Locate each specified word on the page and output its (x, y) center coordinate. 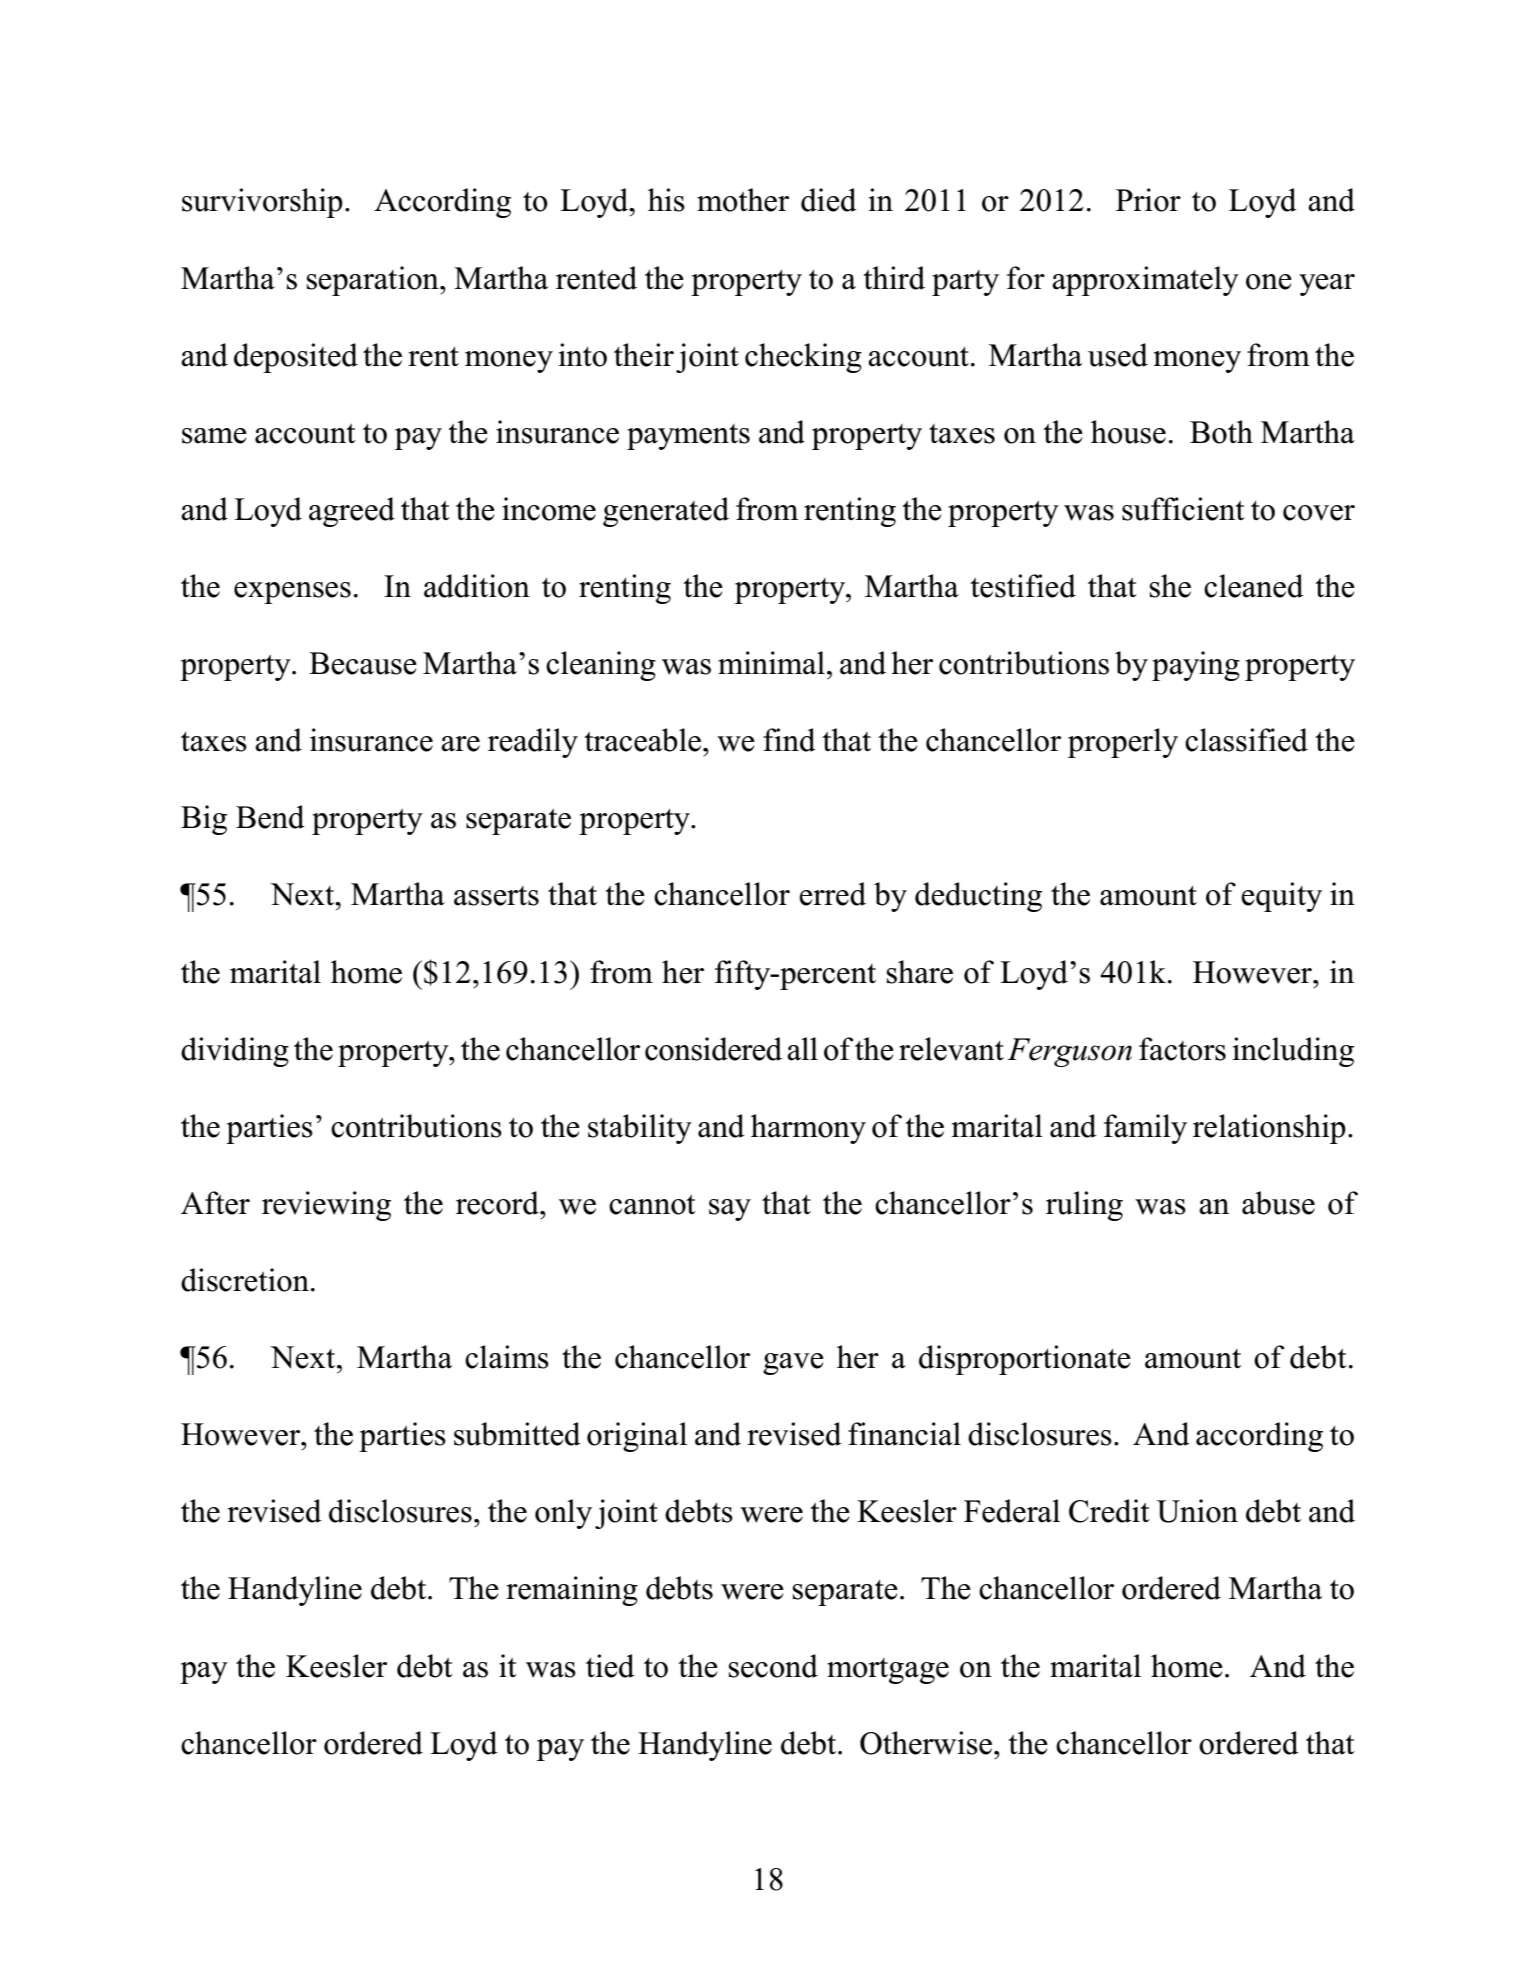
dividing (235, 1052)
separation (374, 281)
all (802, 1049)
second (773, 1666)
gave (793, 1364)
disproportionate (1025, 1360)
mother (743, 200)
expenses (292, 593)
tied (610, 1666)
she (1170, 586)
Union (1197, 1511)
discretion (245, 1280)
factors (1182, 1049)
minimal (771, 663)
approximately (1145, 281)
